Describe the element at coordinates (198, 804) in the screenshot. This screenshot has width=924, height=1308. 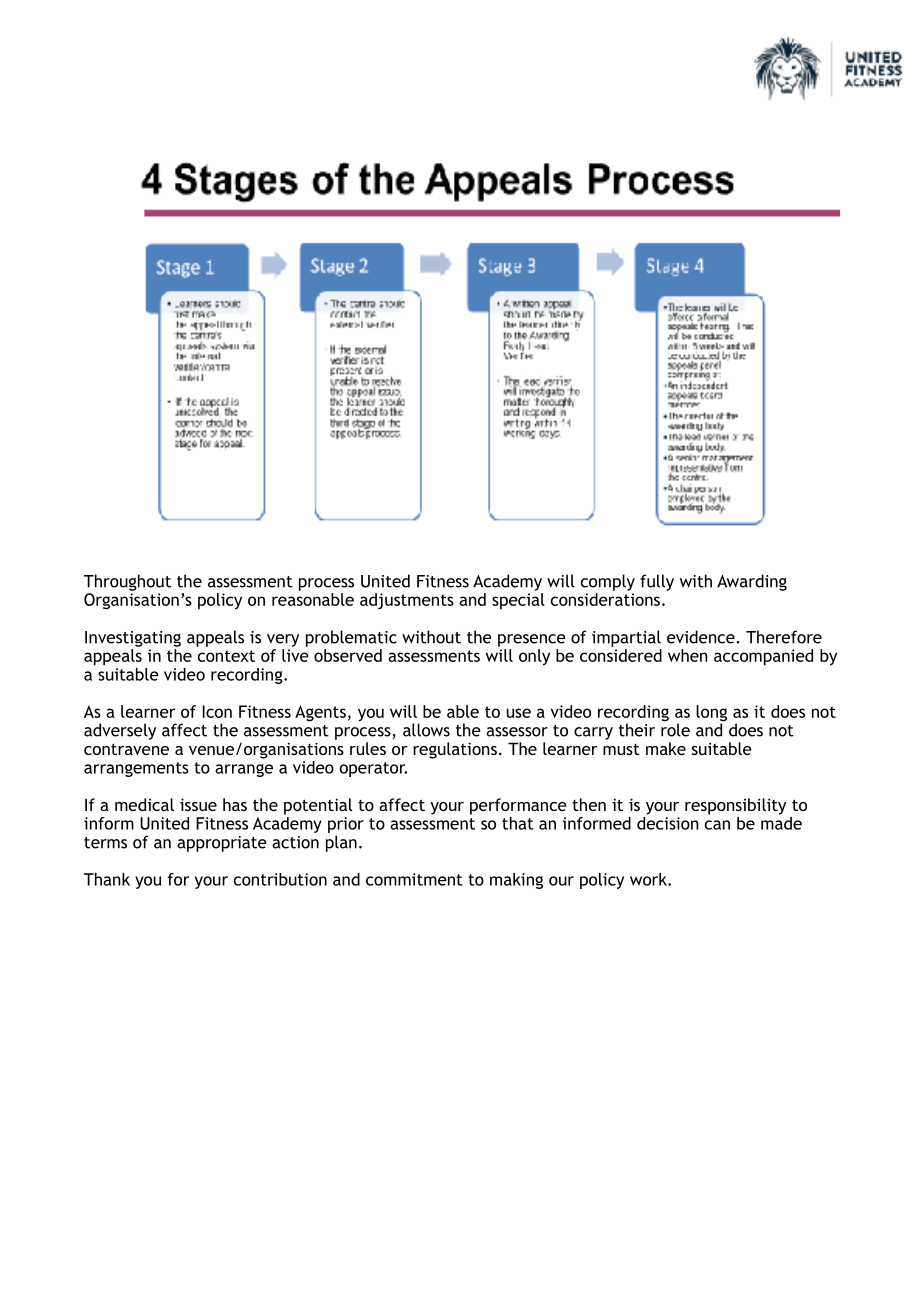
I see `issue` at that location.
